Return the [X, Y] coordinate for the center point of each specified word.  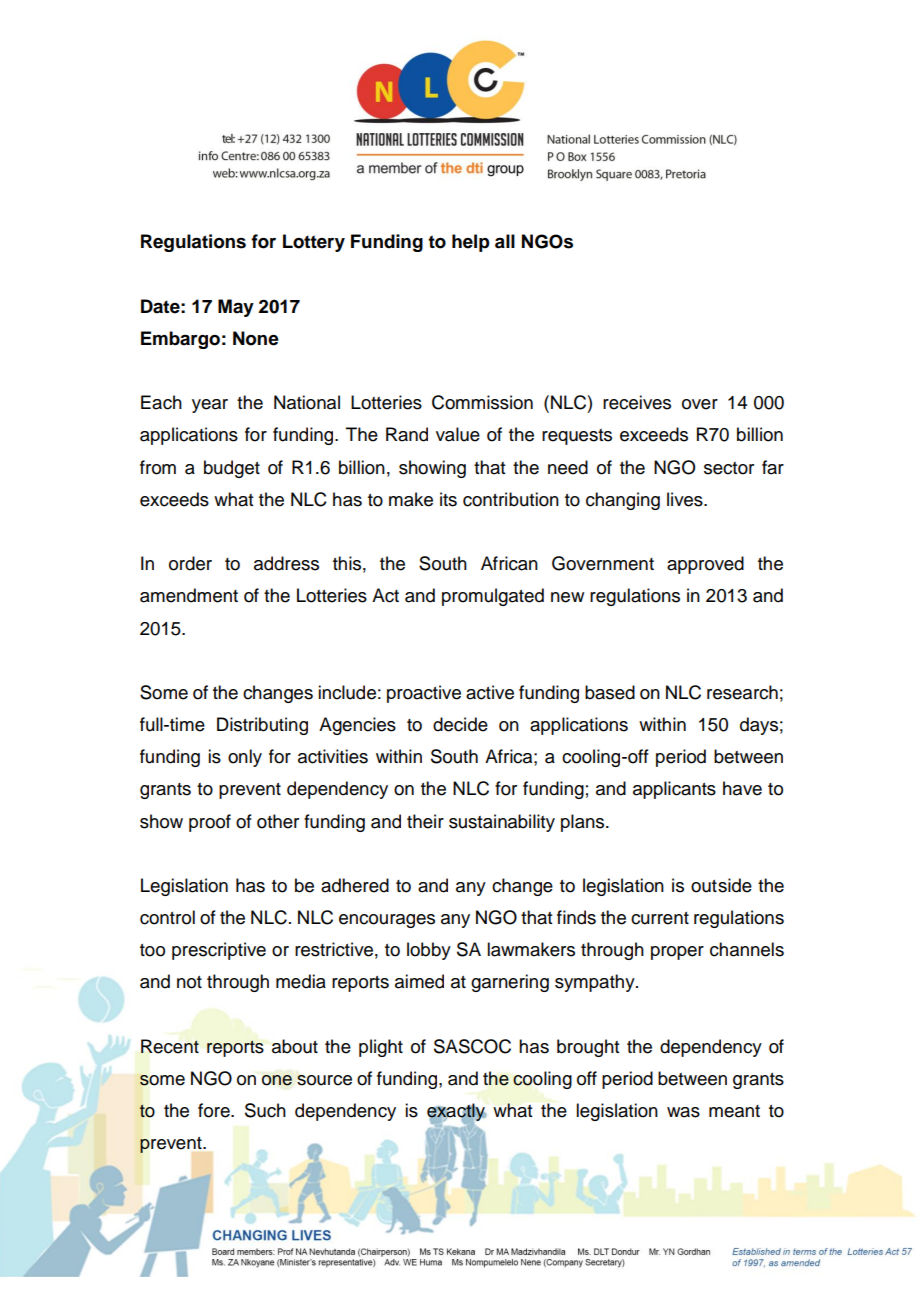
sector [729, 468]
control [167, 917]
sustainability [502, 823]
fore [215, 1110]
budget [232, 469]
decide [460, 724]
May [236, 308]
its [448, 499]
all [505, 241]
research [742, 692]
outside [721, 885]
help [470, 243]
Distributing [262, 726]
